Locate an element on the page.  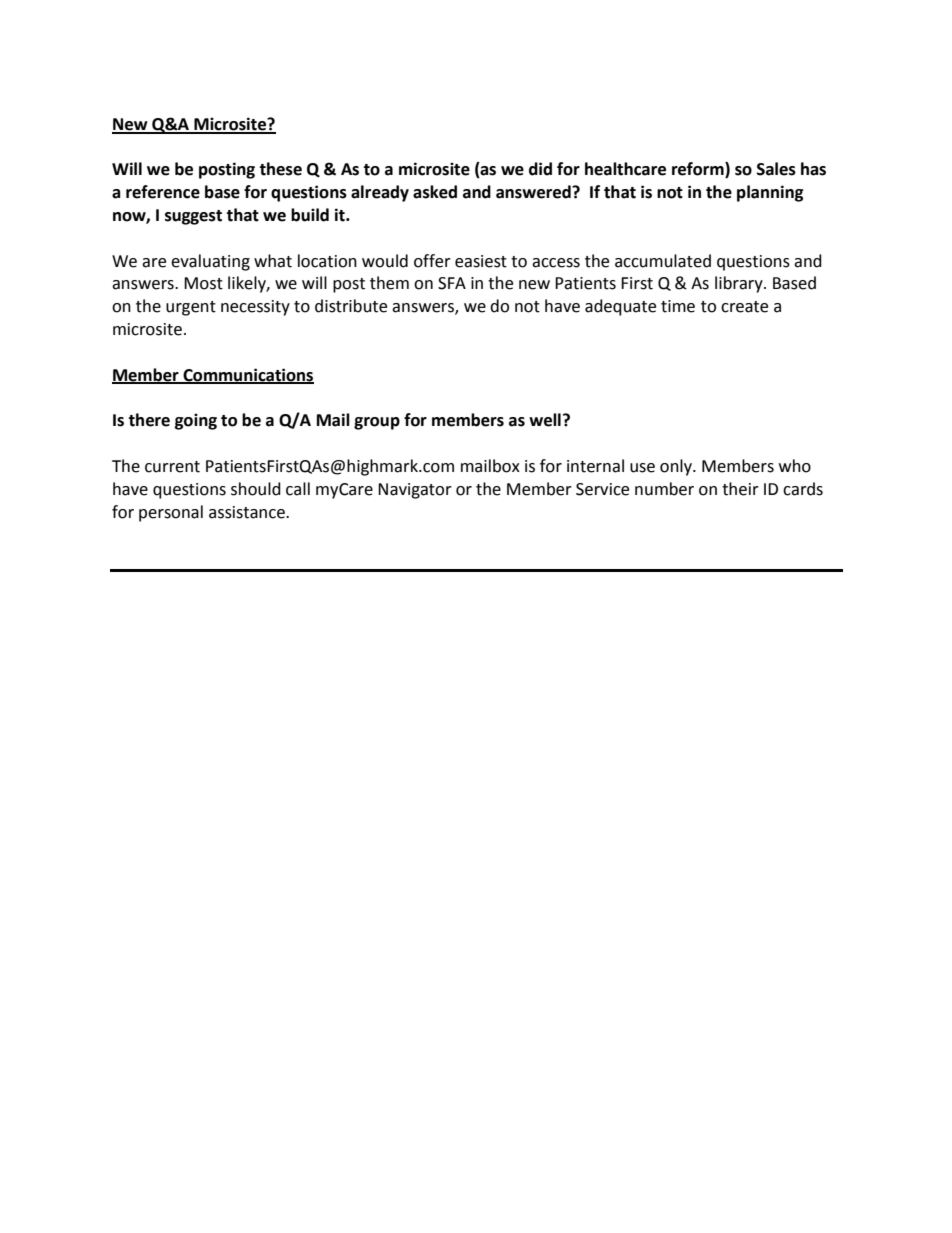
reform is located at coordinates (699, 170).
